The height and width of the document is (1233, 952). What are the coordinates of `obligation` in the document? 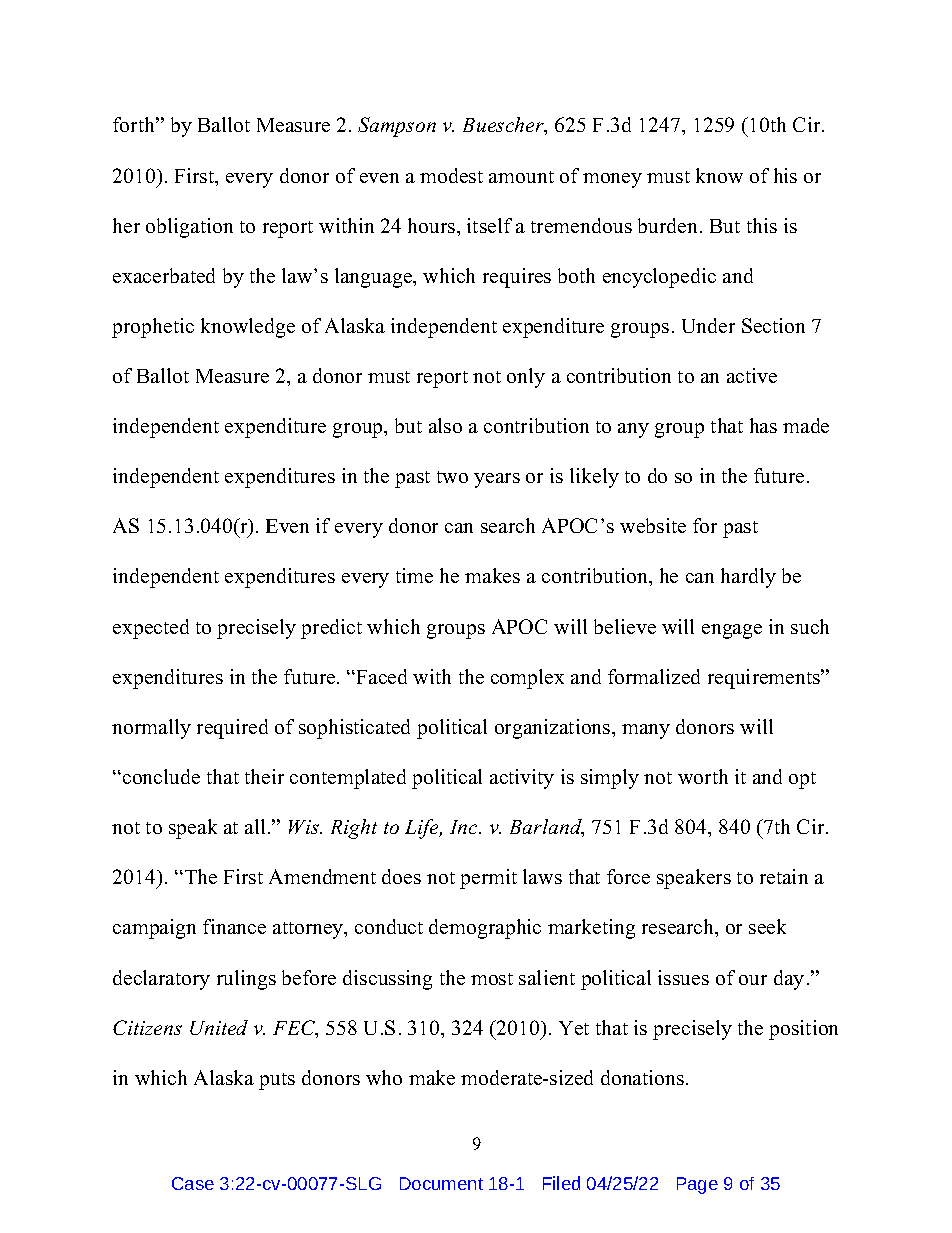 It's located at (189, 228).
